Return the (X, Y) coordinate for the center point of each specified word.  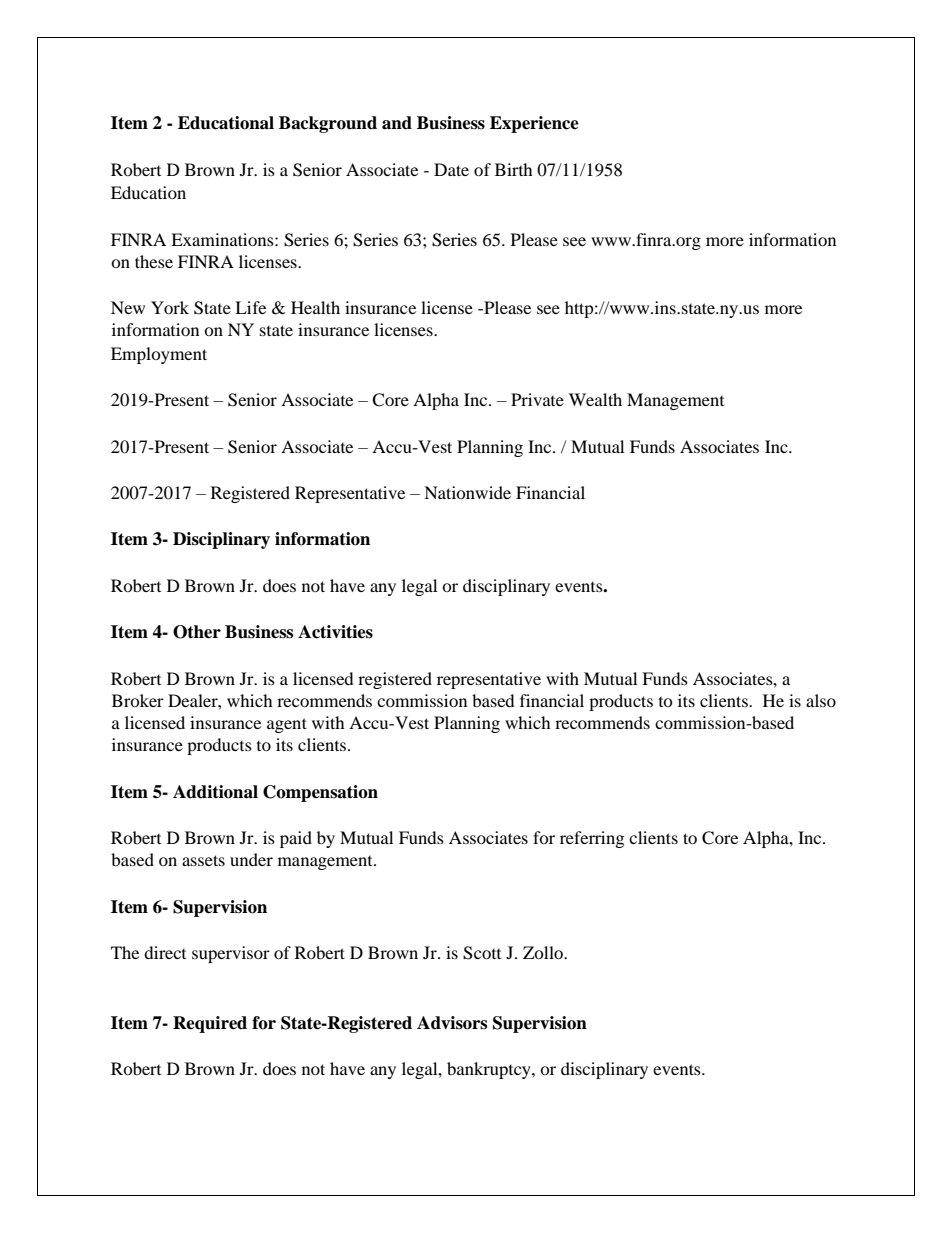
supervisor (231, 954)
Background (328, 124)
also (821, 700)
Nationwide (467, 492)
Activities (335, 632)
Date (451, 169)
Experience (534, 124)
